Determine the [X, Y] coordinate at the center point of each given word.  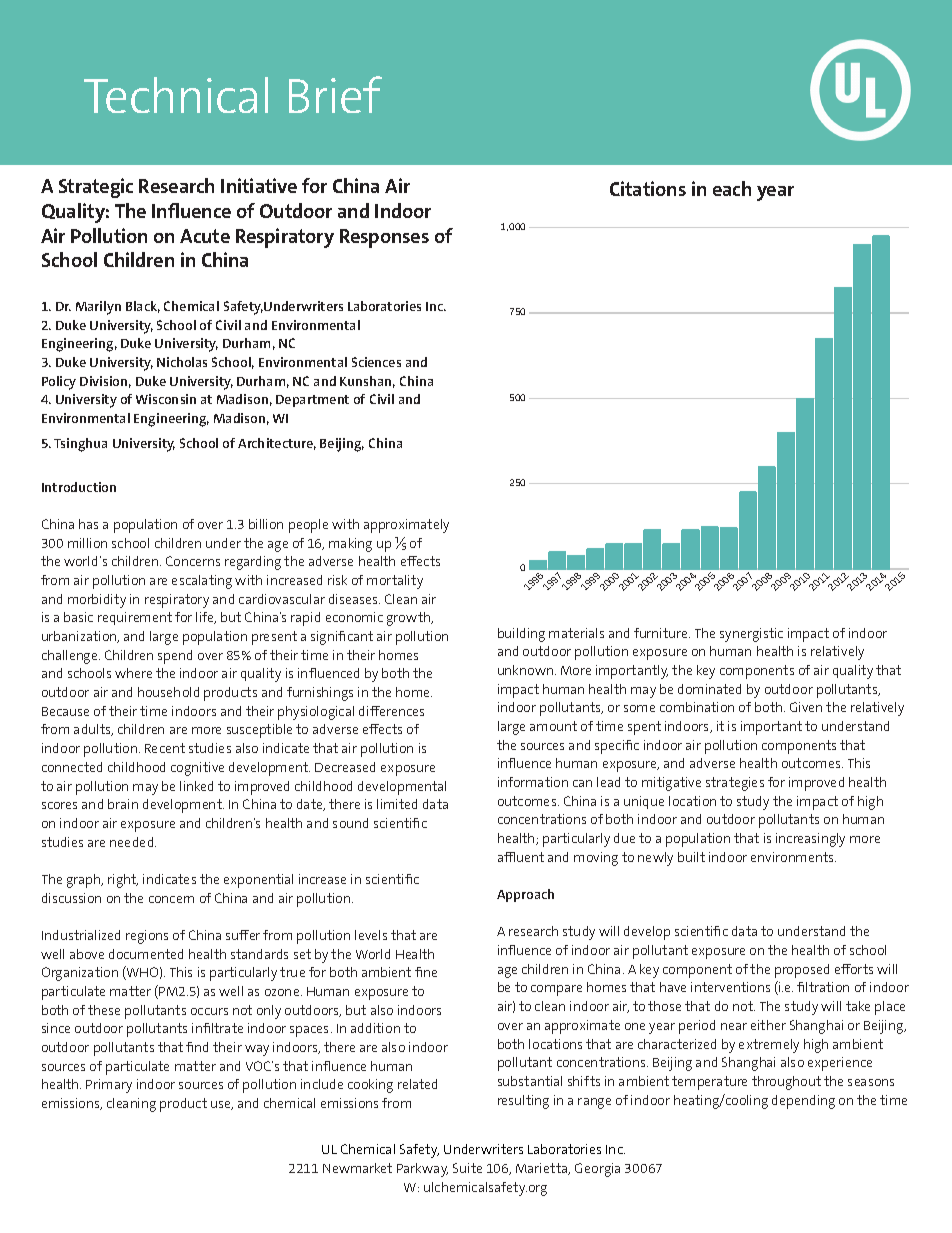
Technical [176, 95]
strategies [735, 784]
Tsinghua [80, 445]
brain [123, 804]
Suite [467, 1168]
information [533, 782]
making [350, 545]
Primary [109, 1086]
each [732, 188]
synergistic [751, 635]
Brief [335, 94]
